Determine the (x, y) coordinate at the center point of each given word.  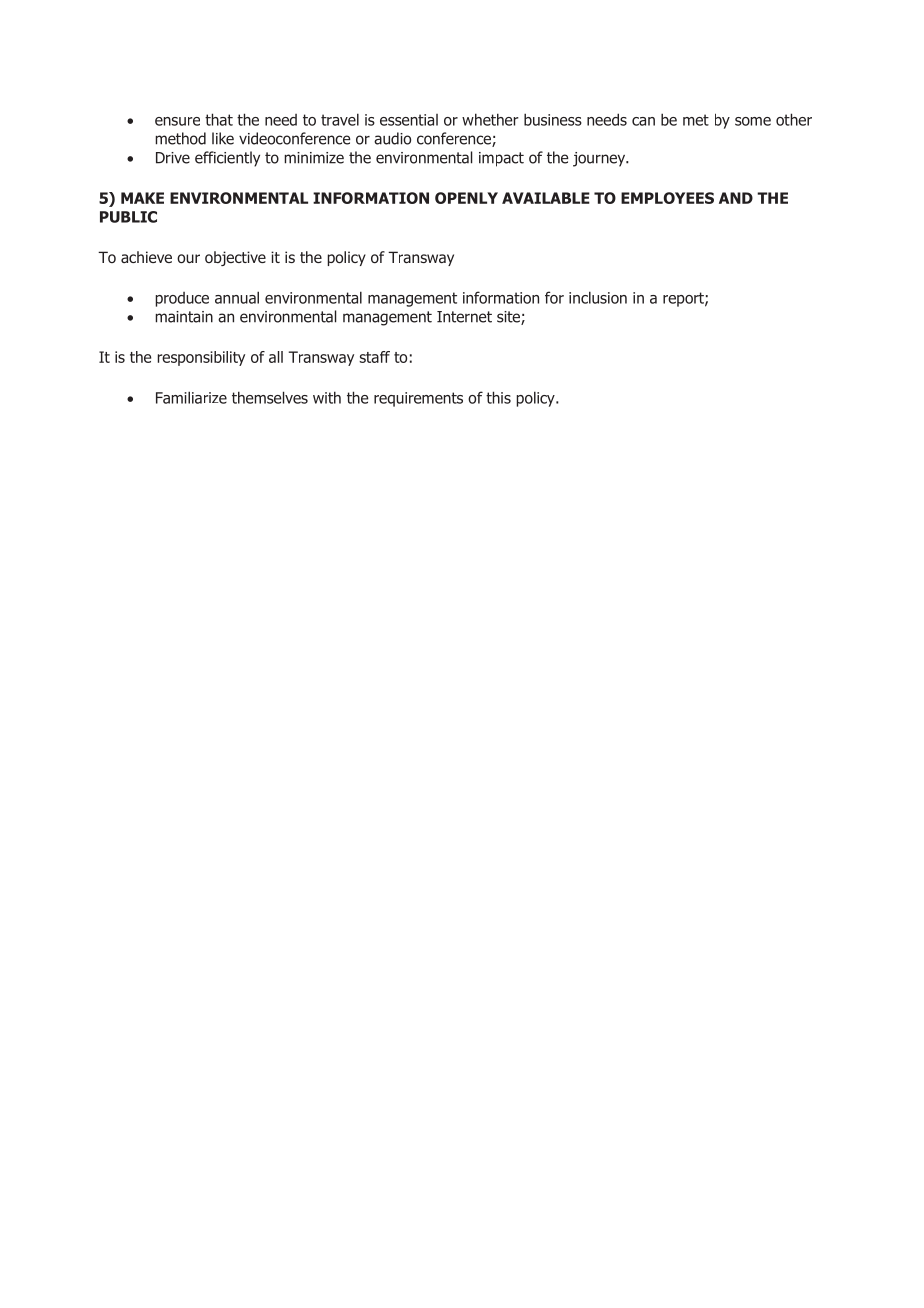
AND (736, 198)
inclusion (598, 297)
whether (490, 119)
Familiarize (191, 397)
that (219, 119)
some (753, 121)
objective (235, 258)
